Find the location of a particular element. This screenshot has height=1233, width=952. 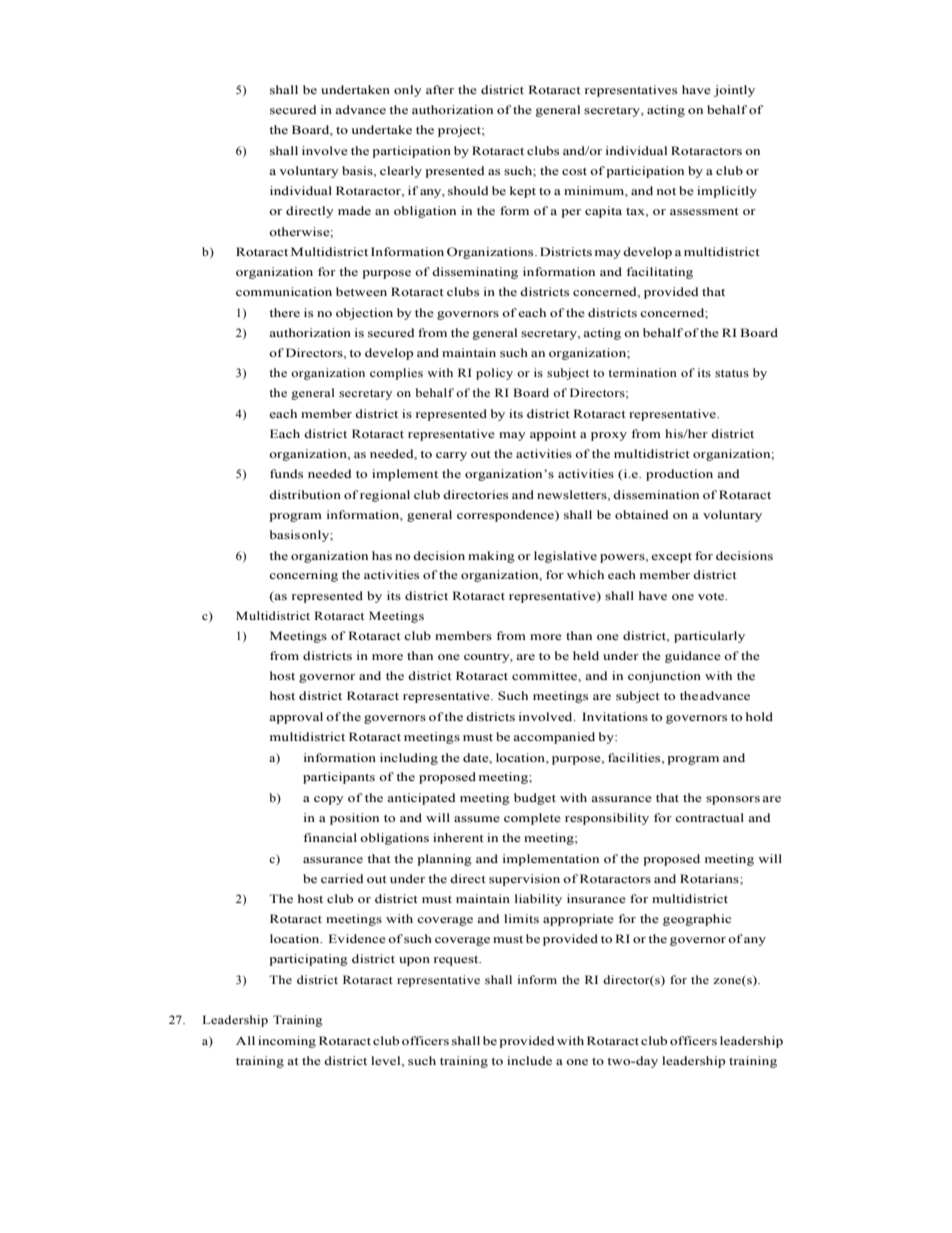

kept is located at coordinates (523, 192).
